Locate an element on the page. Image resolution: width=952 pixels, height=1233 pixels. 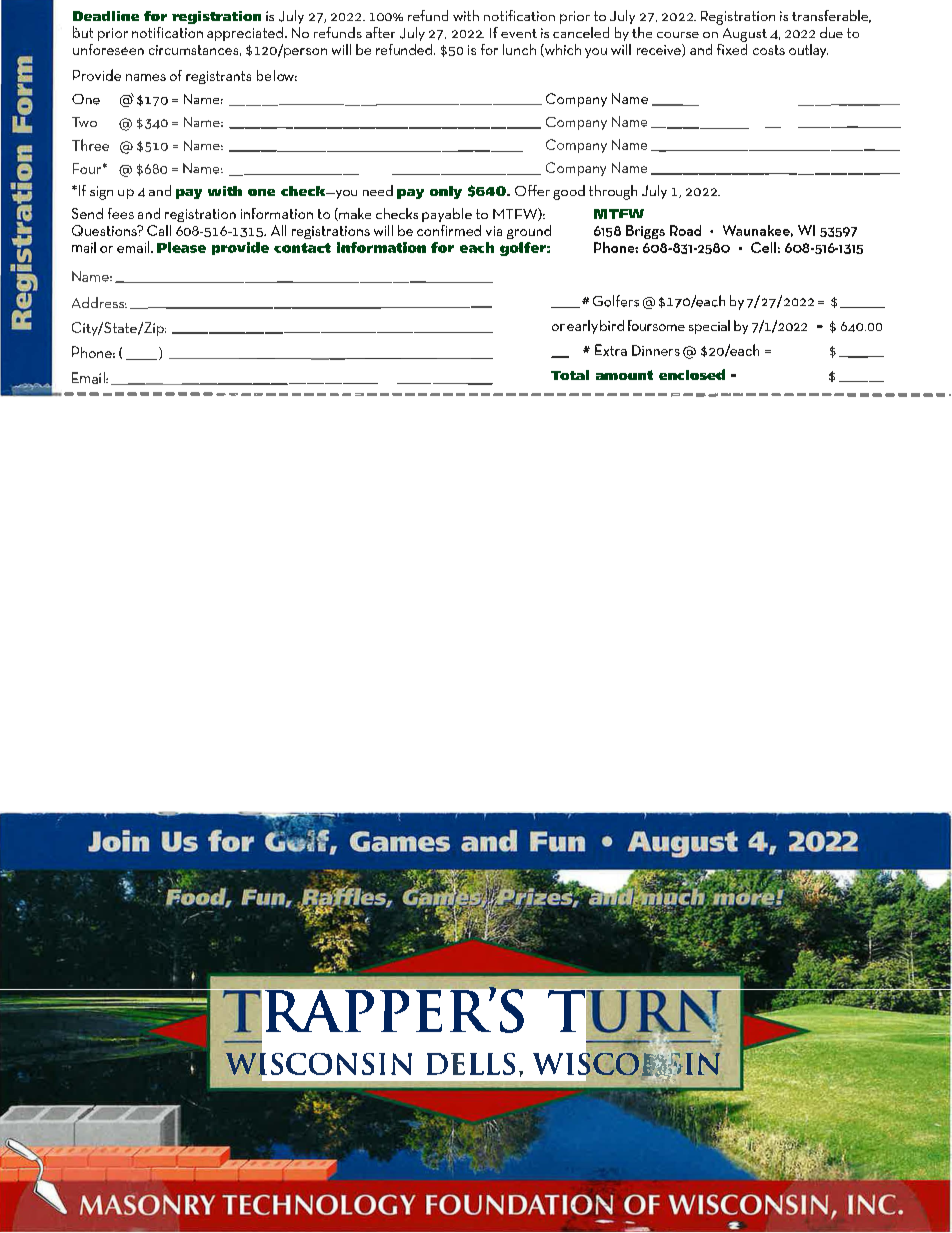
fixed is located at coordinates (732, 48).
